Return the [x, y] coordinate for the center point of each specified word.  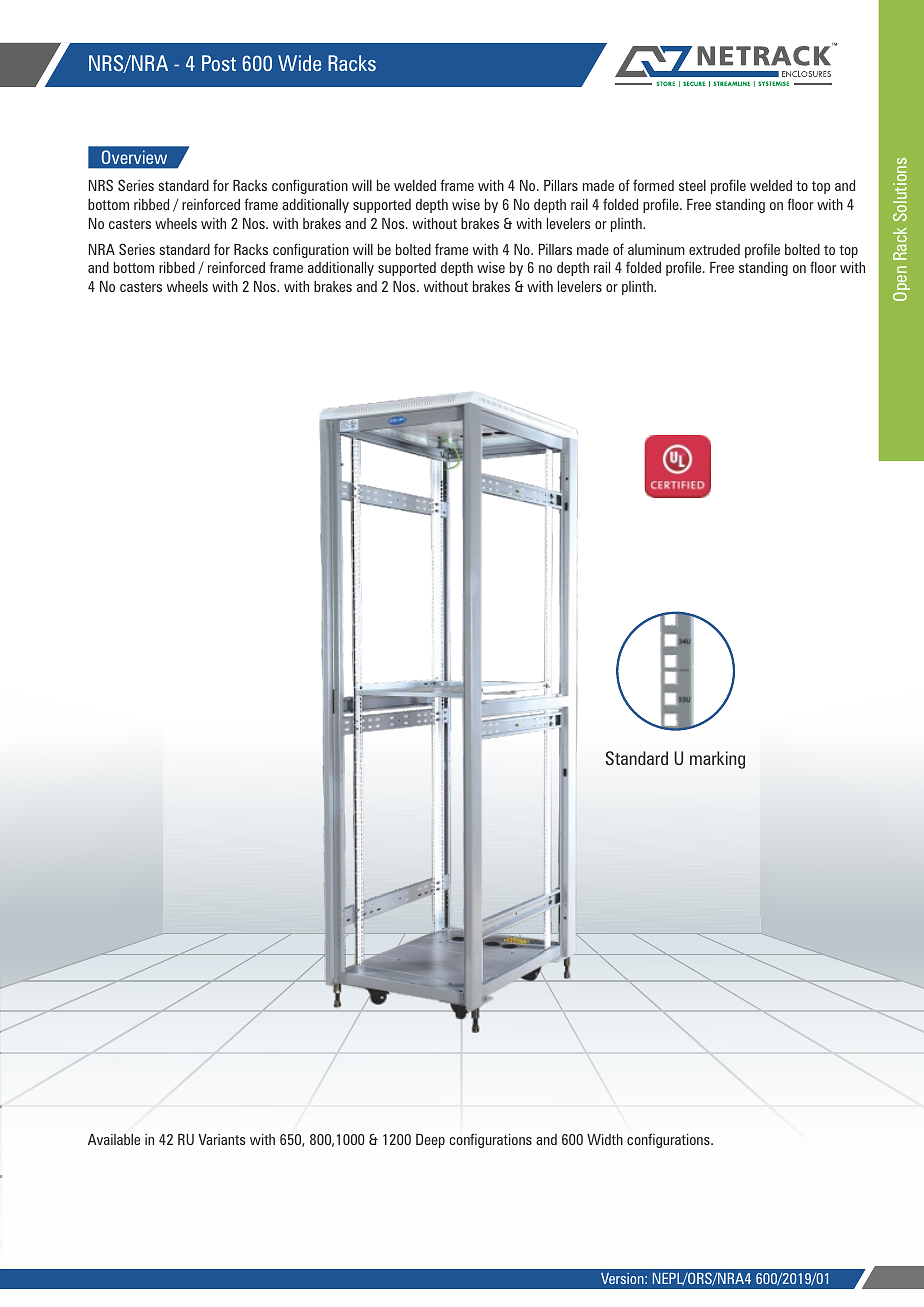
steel [692, 185]
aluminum [656, 249]
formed [653, 185]
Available [114, 1139]
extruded [714, 249]
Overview [134, 157]
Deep [430, 1141]
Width [605, 1139]
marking [717, 760]
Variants [221, 1139]
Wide [299, 63]
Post [219, 63]
